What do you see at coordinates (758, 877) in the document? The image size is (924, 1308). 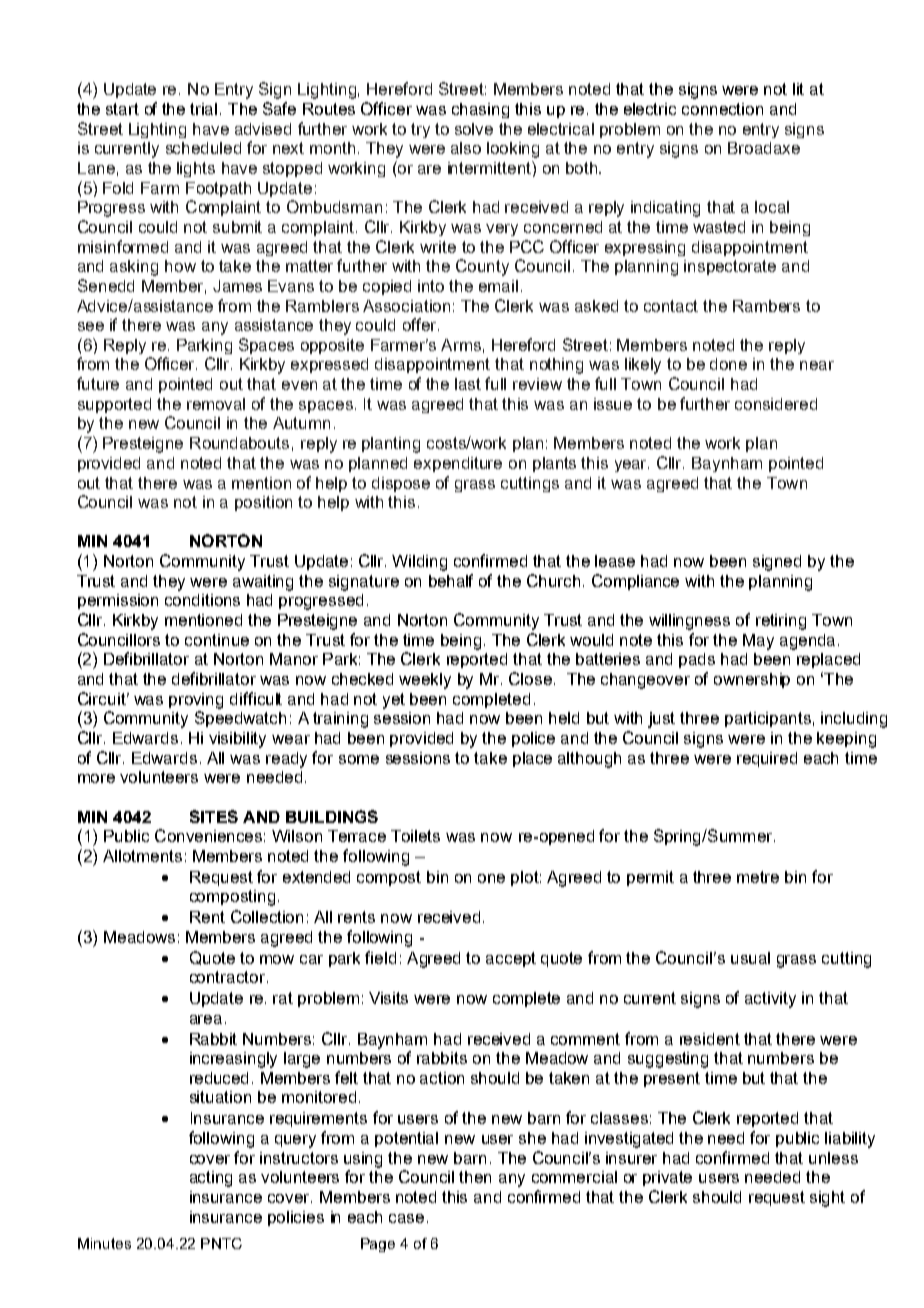 I see `metre` at bounding box center [758, 877].
